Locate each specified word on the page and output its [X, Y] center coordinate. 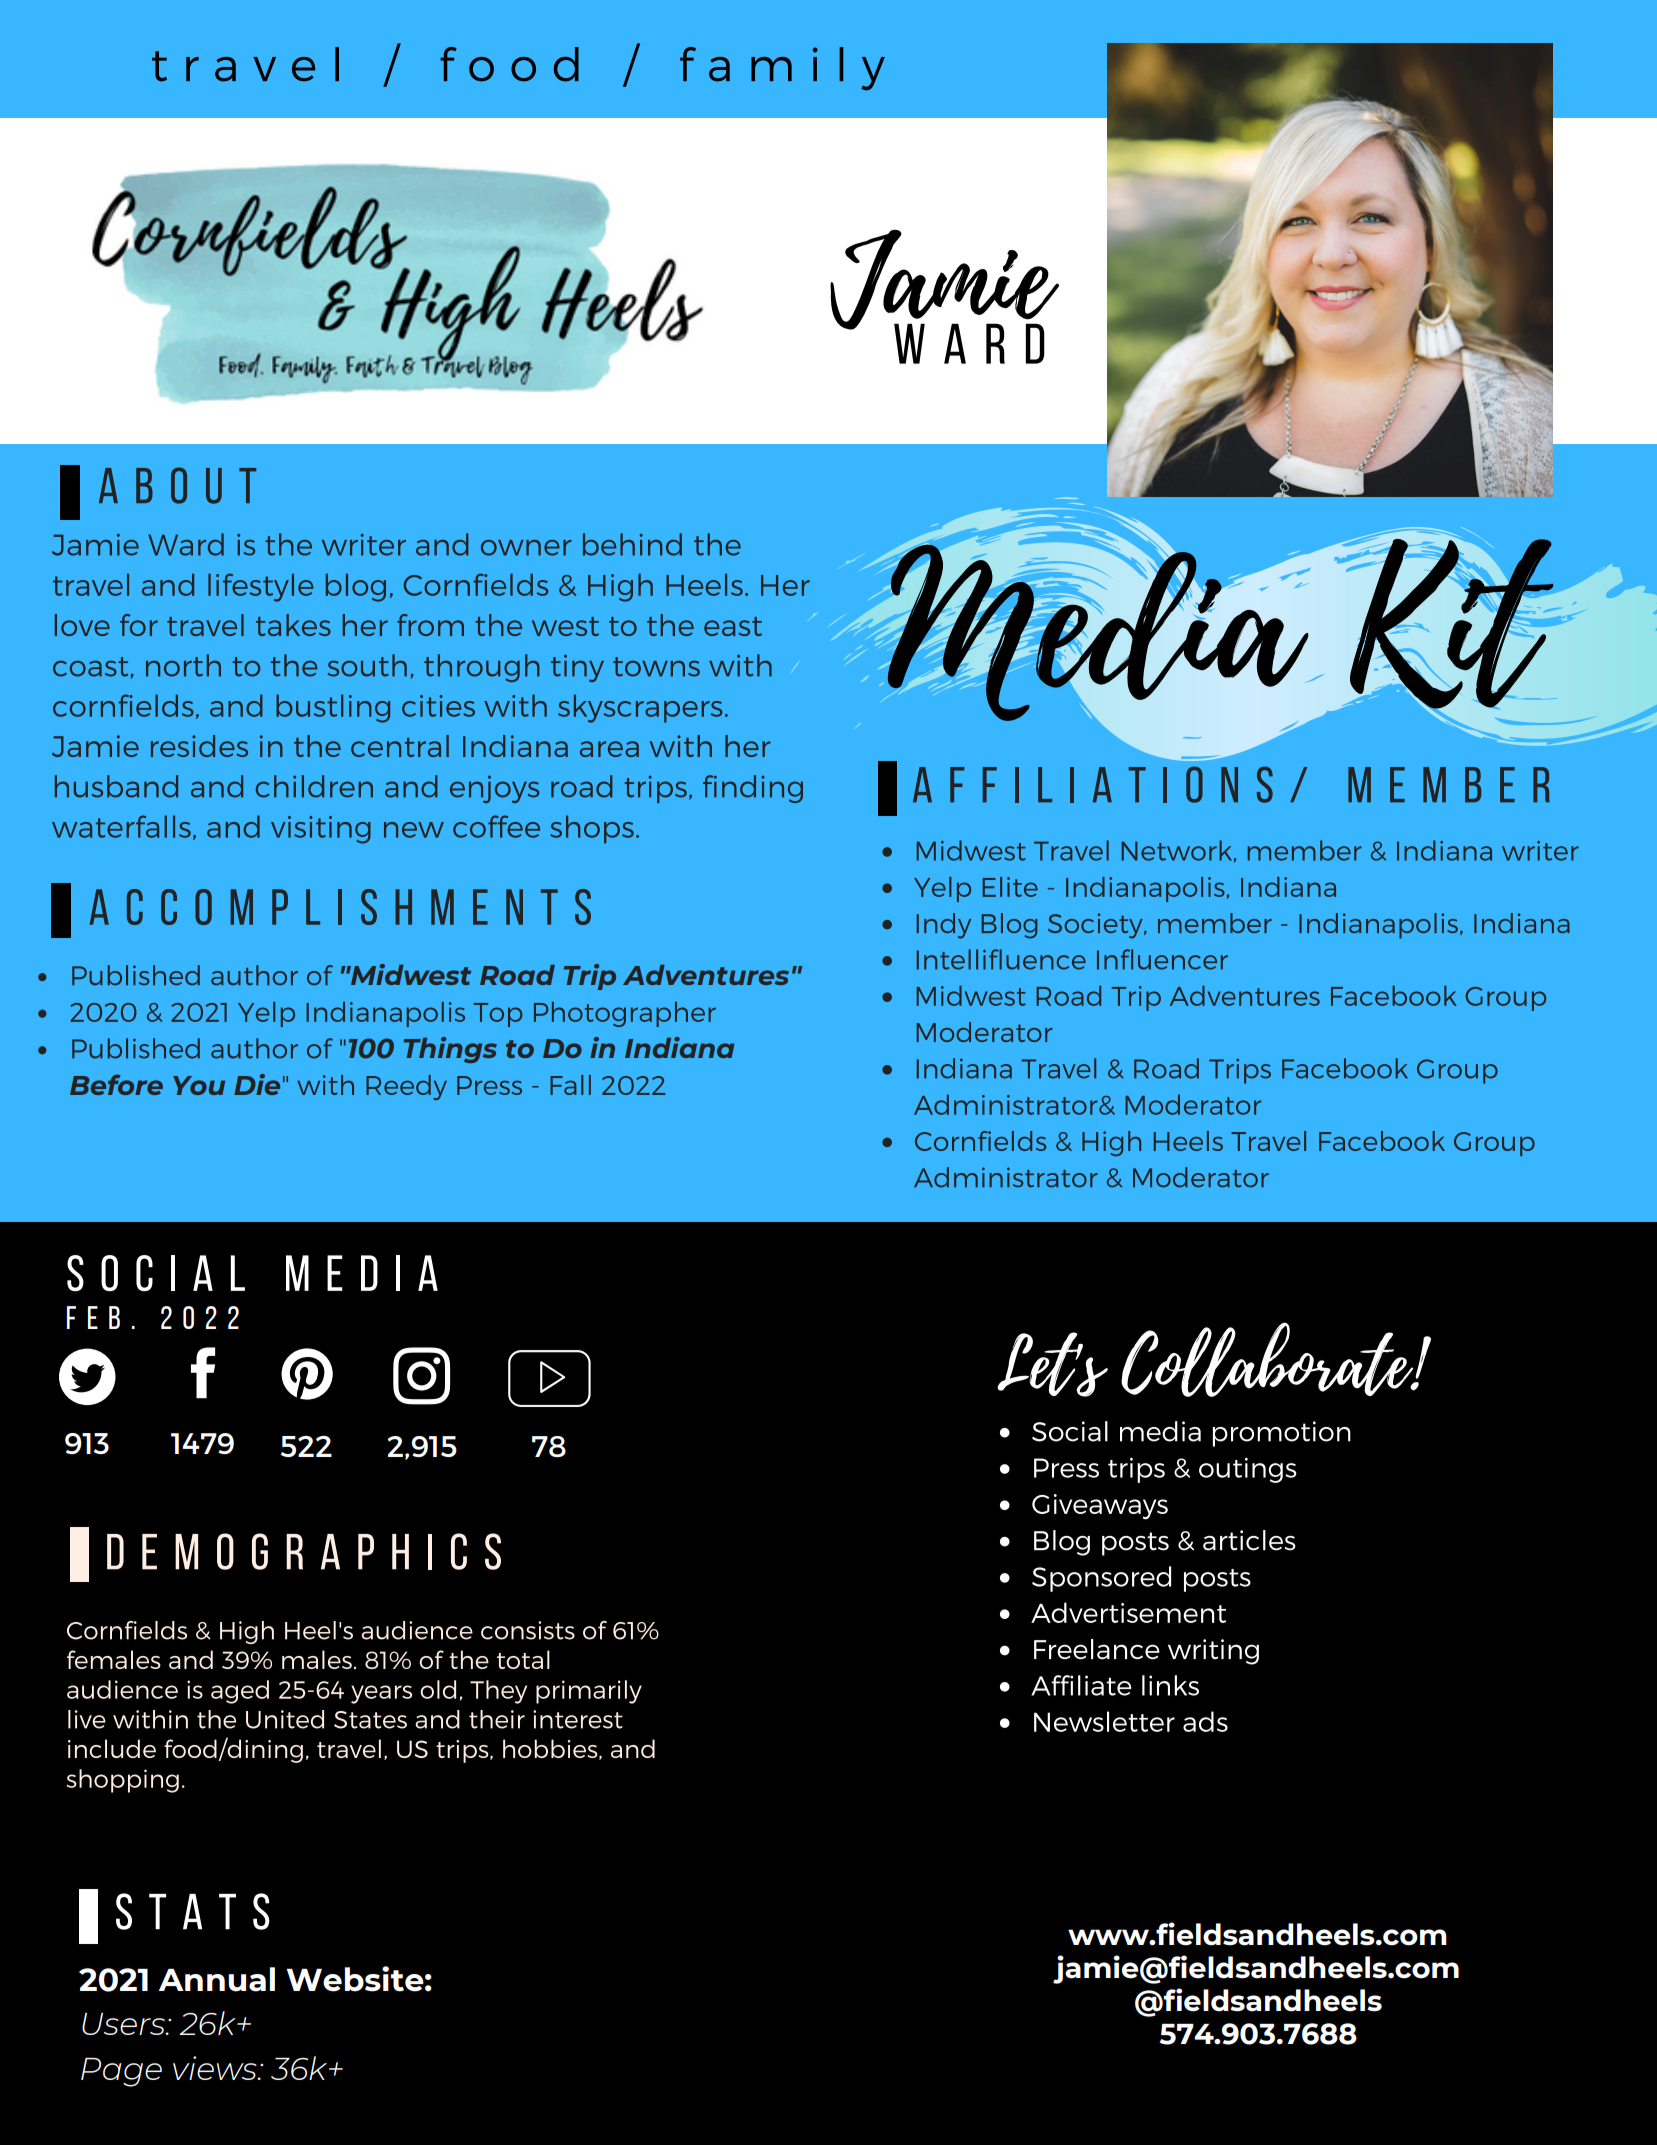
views [216, 2068]
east [733, 626]
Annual [217, 1979]
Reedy [406, 1087]
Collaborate [1268, 1359]
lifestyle [261, 587]
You [199, 1085]
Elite [1010, 887]
